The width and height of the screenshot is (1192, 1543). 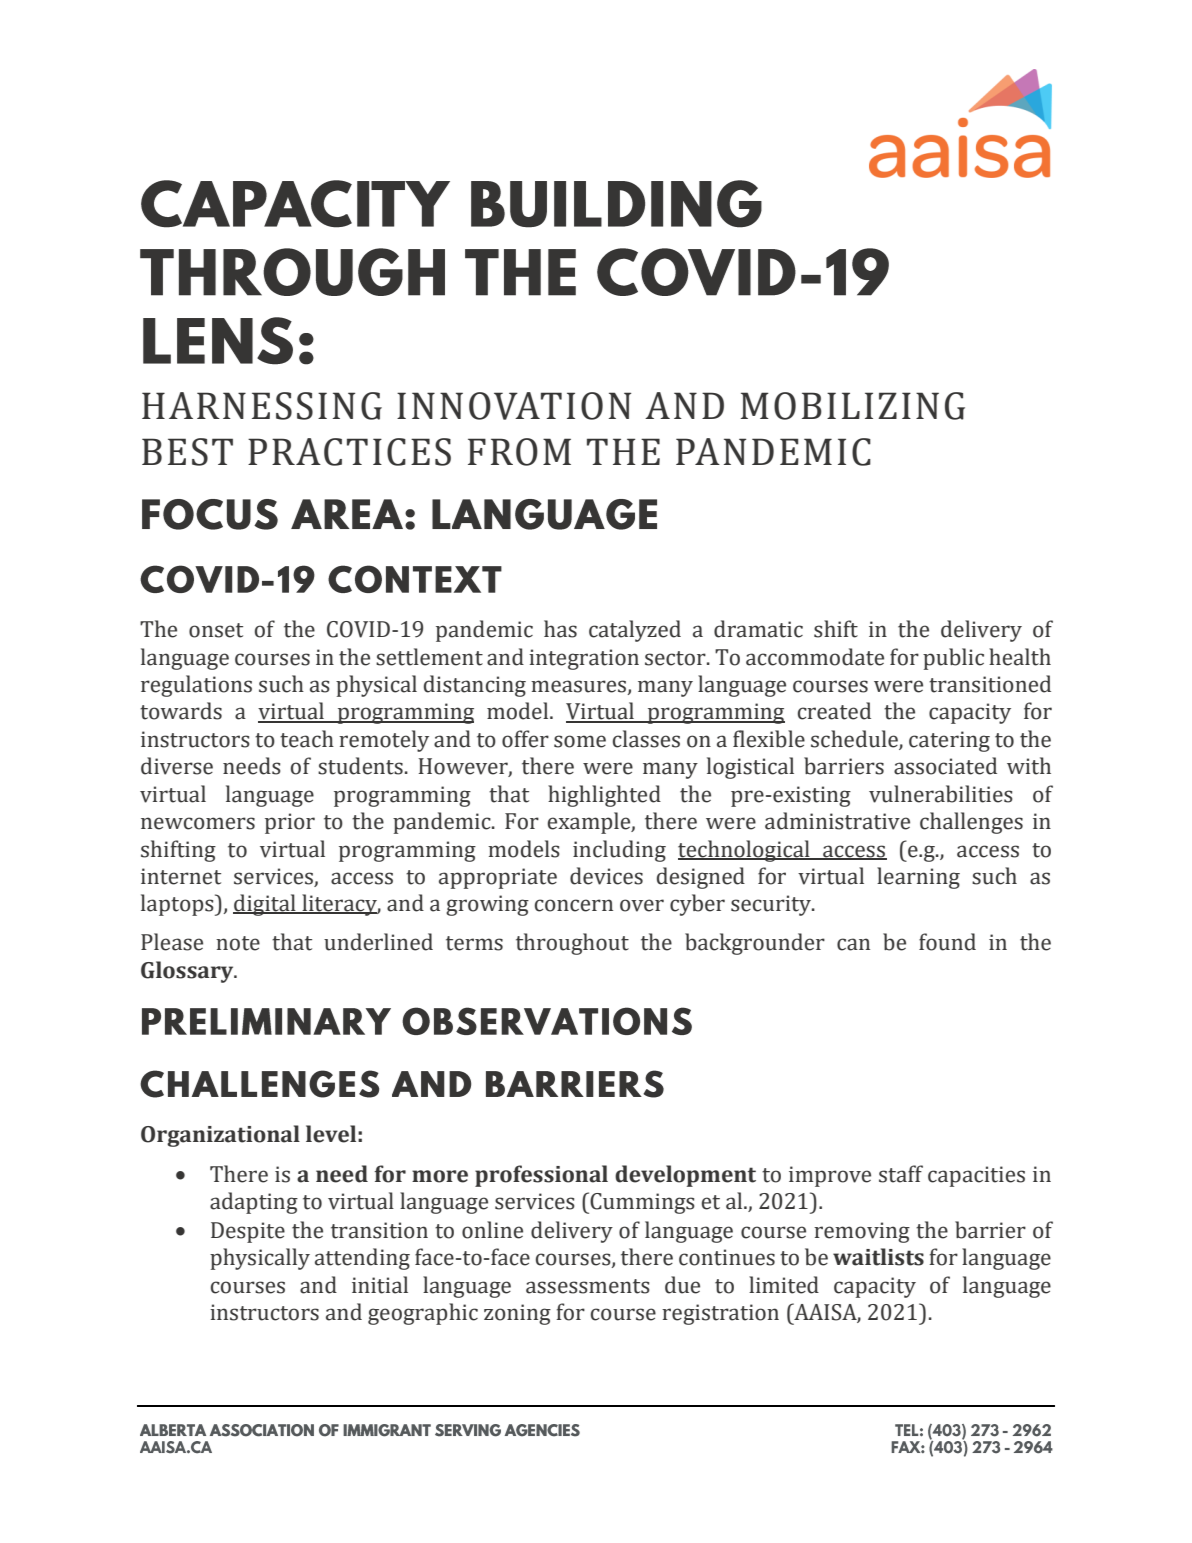 What do you see at coordinates (588, 1286) in the screenshot?
I see `assessments` at bounding box center [588, 1286].
